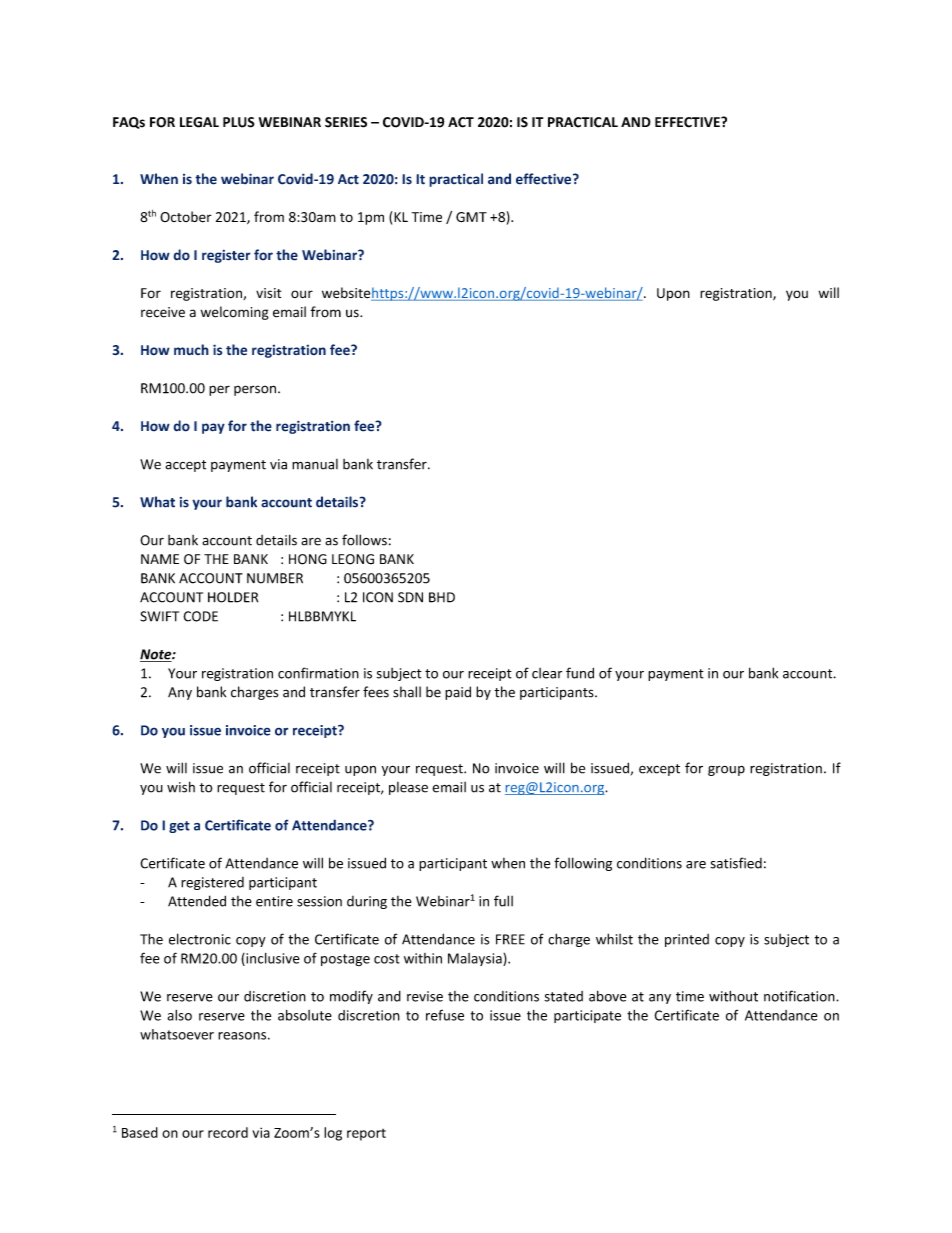 This screenshot has width=952, height=1233. I want to click on accept, so click(185, 466).
